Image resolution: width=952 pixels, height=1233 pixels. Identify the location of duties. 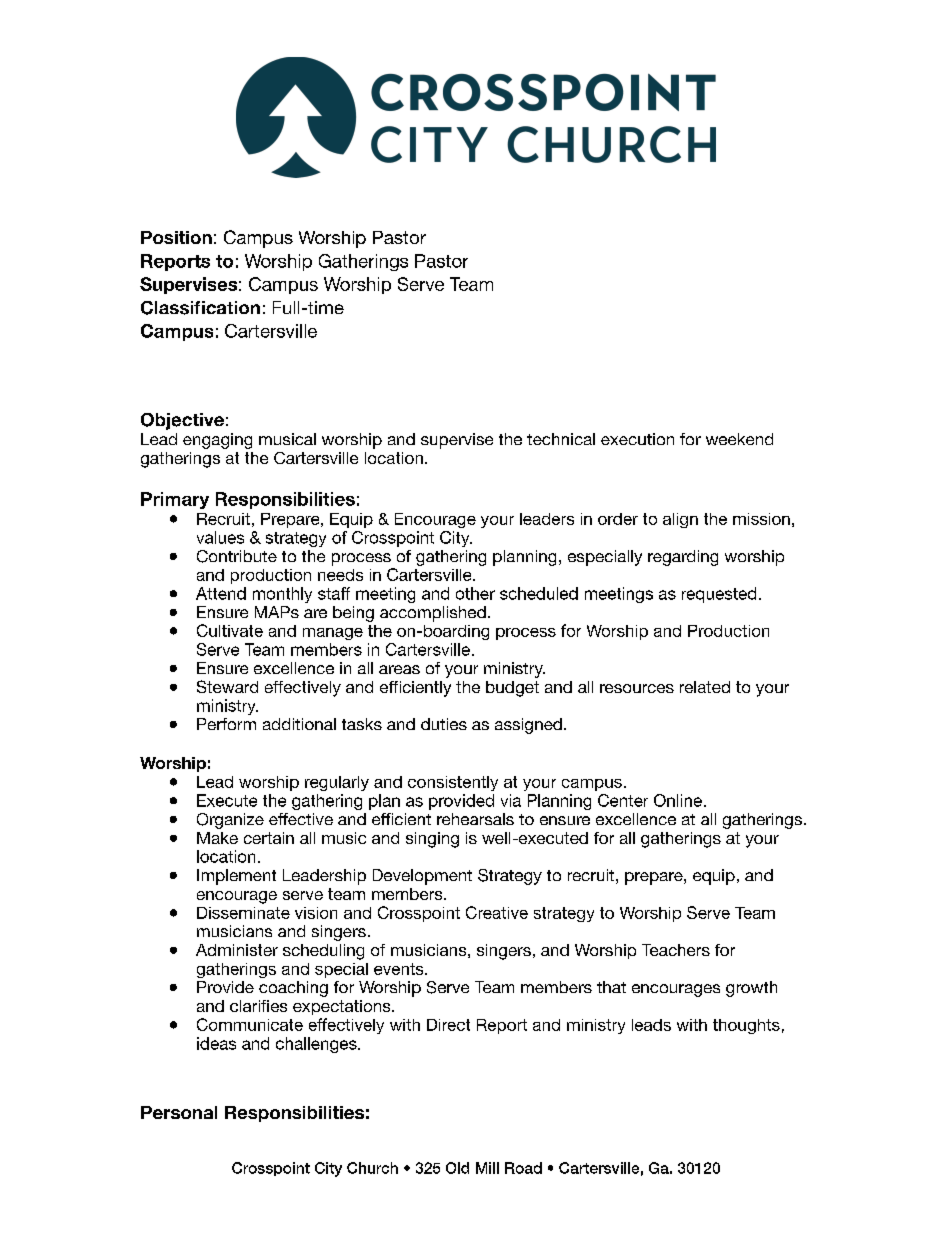
(444, 724).
